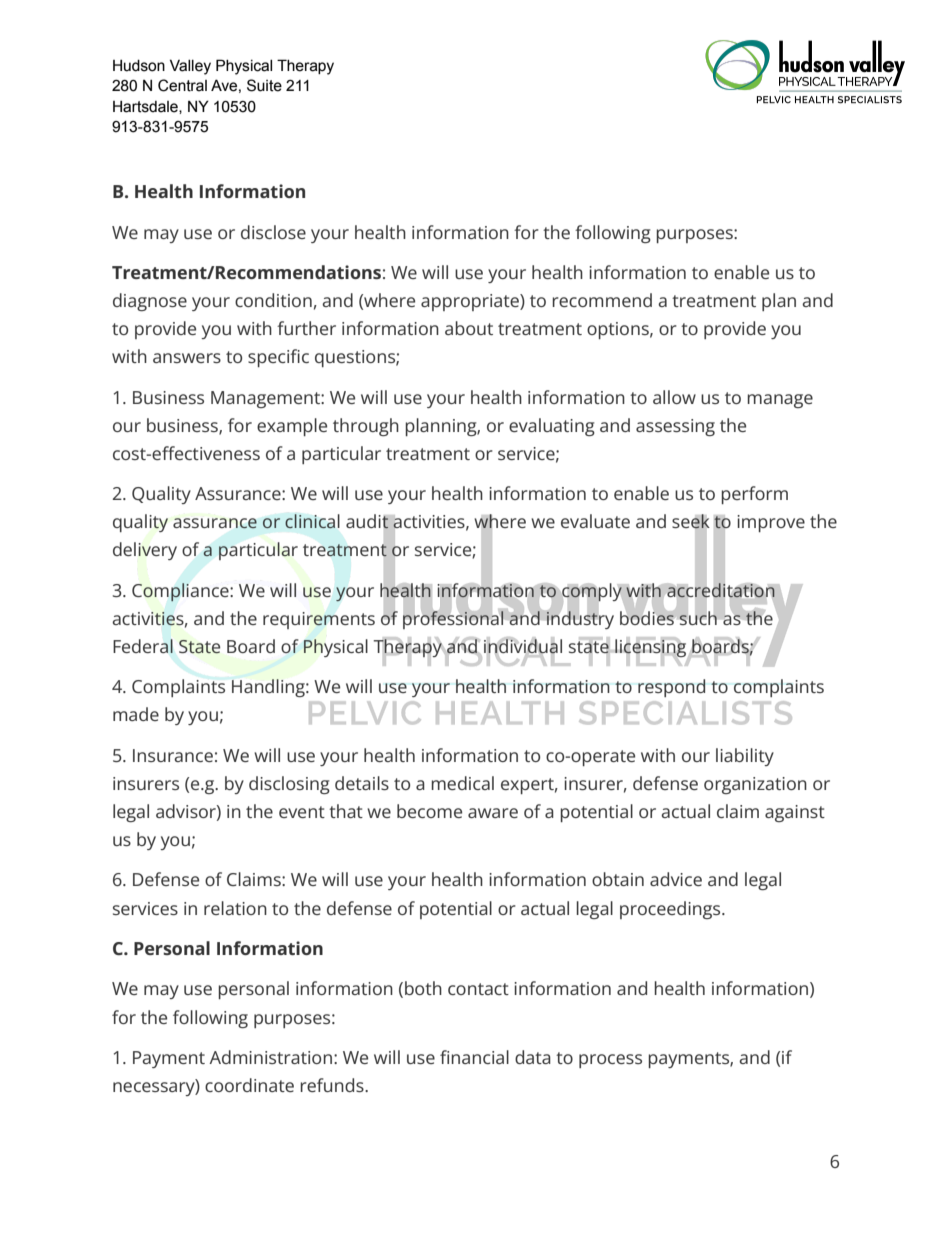 Image resolution: width=952 pixels, height=1233 pixels. I want to click on organization, so click(755, 785).
